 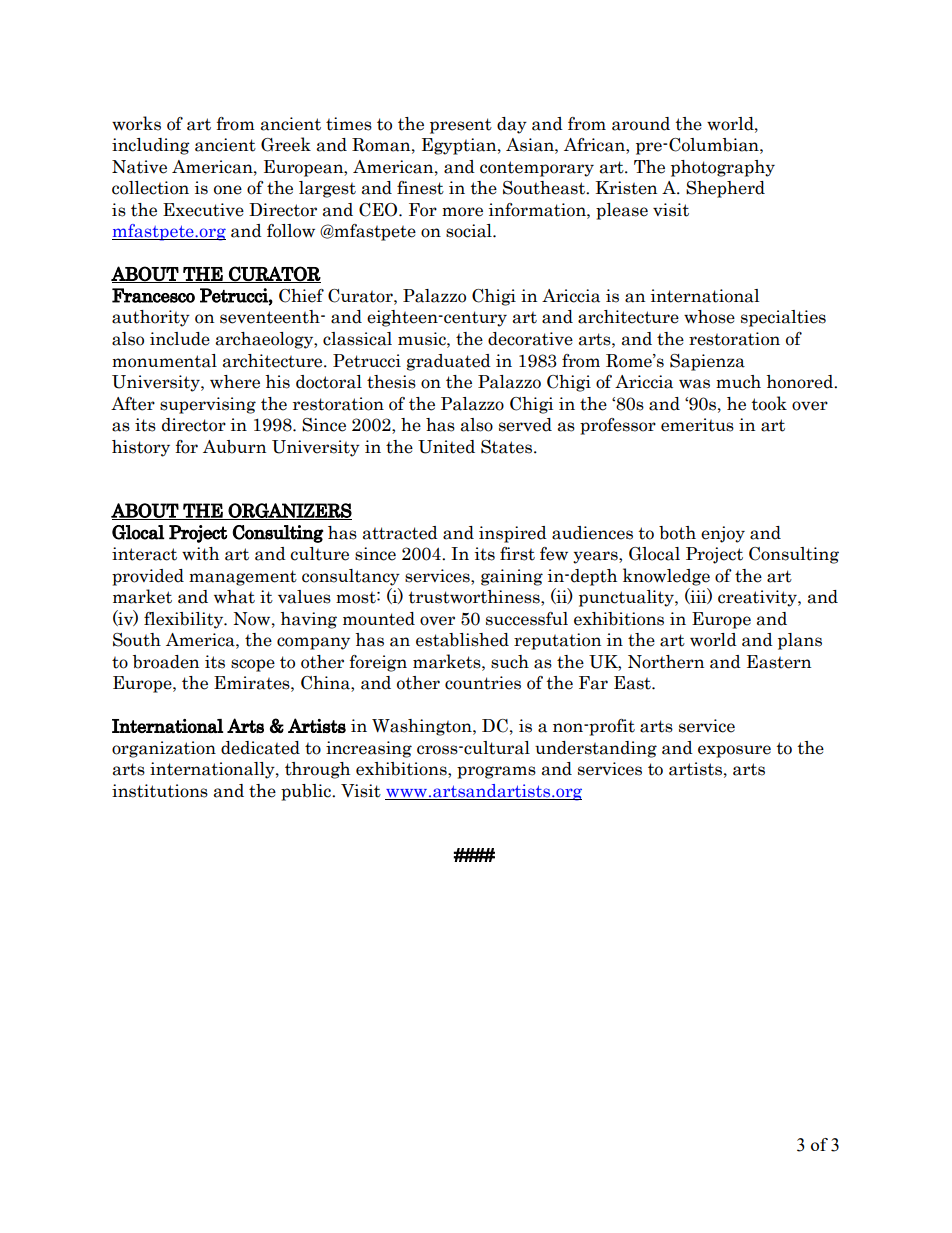 I want to click on emeritus, so click(x=697, y=425).
